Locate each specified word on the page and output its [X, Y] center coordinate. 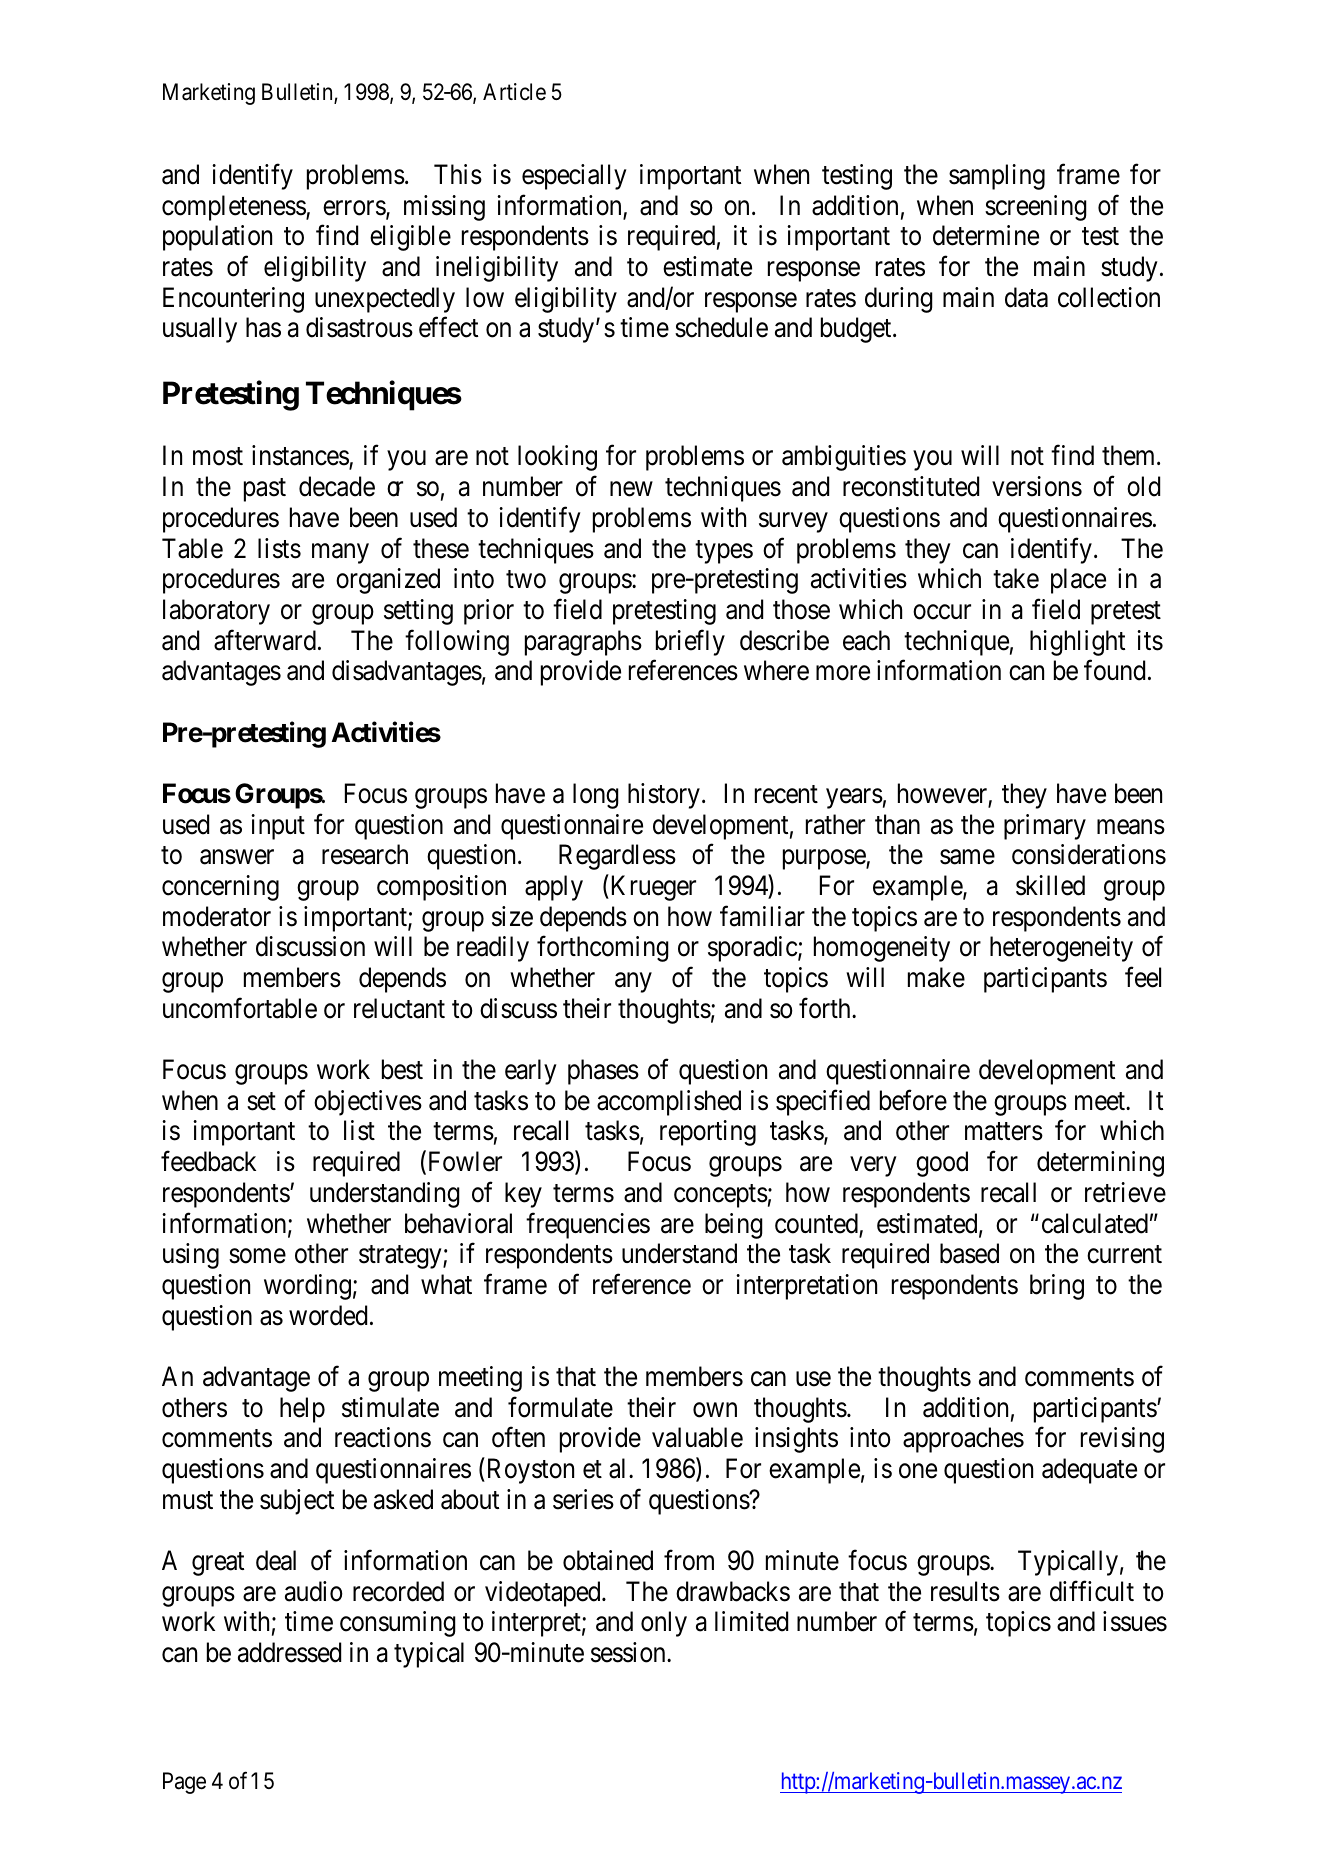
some [257, 1256]
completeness [234, 208]
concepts [721, 1196]
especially [574, 177]
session [629, 1652]
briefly [690, 642]
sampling [997, 177]
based [969, 1253]
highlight [1077, 643]
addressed [289, 1652]
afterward [265, 640]
